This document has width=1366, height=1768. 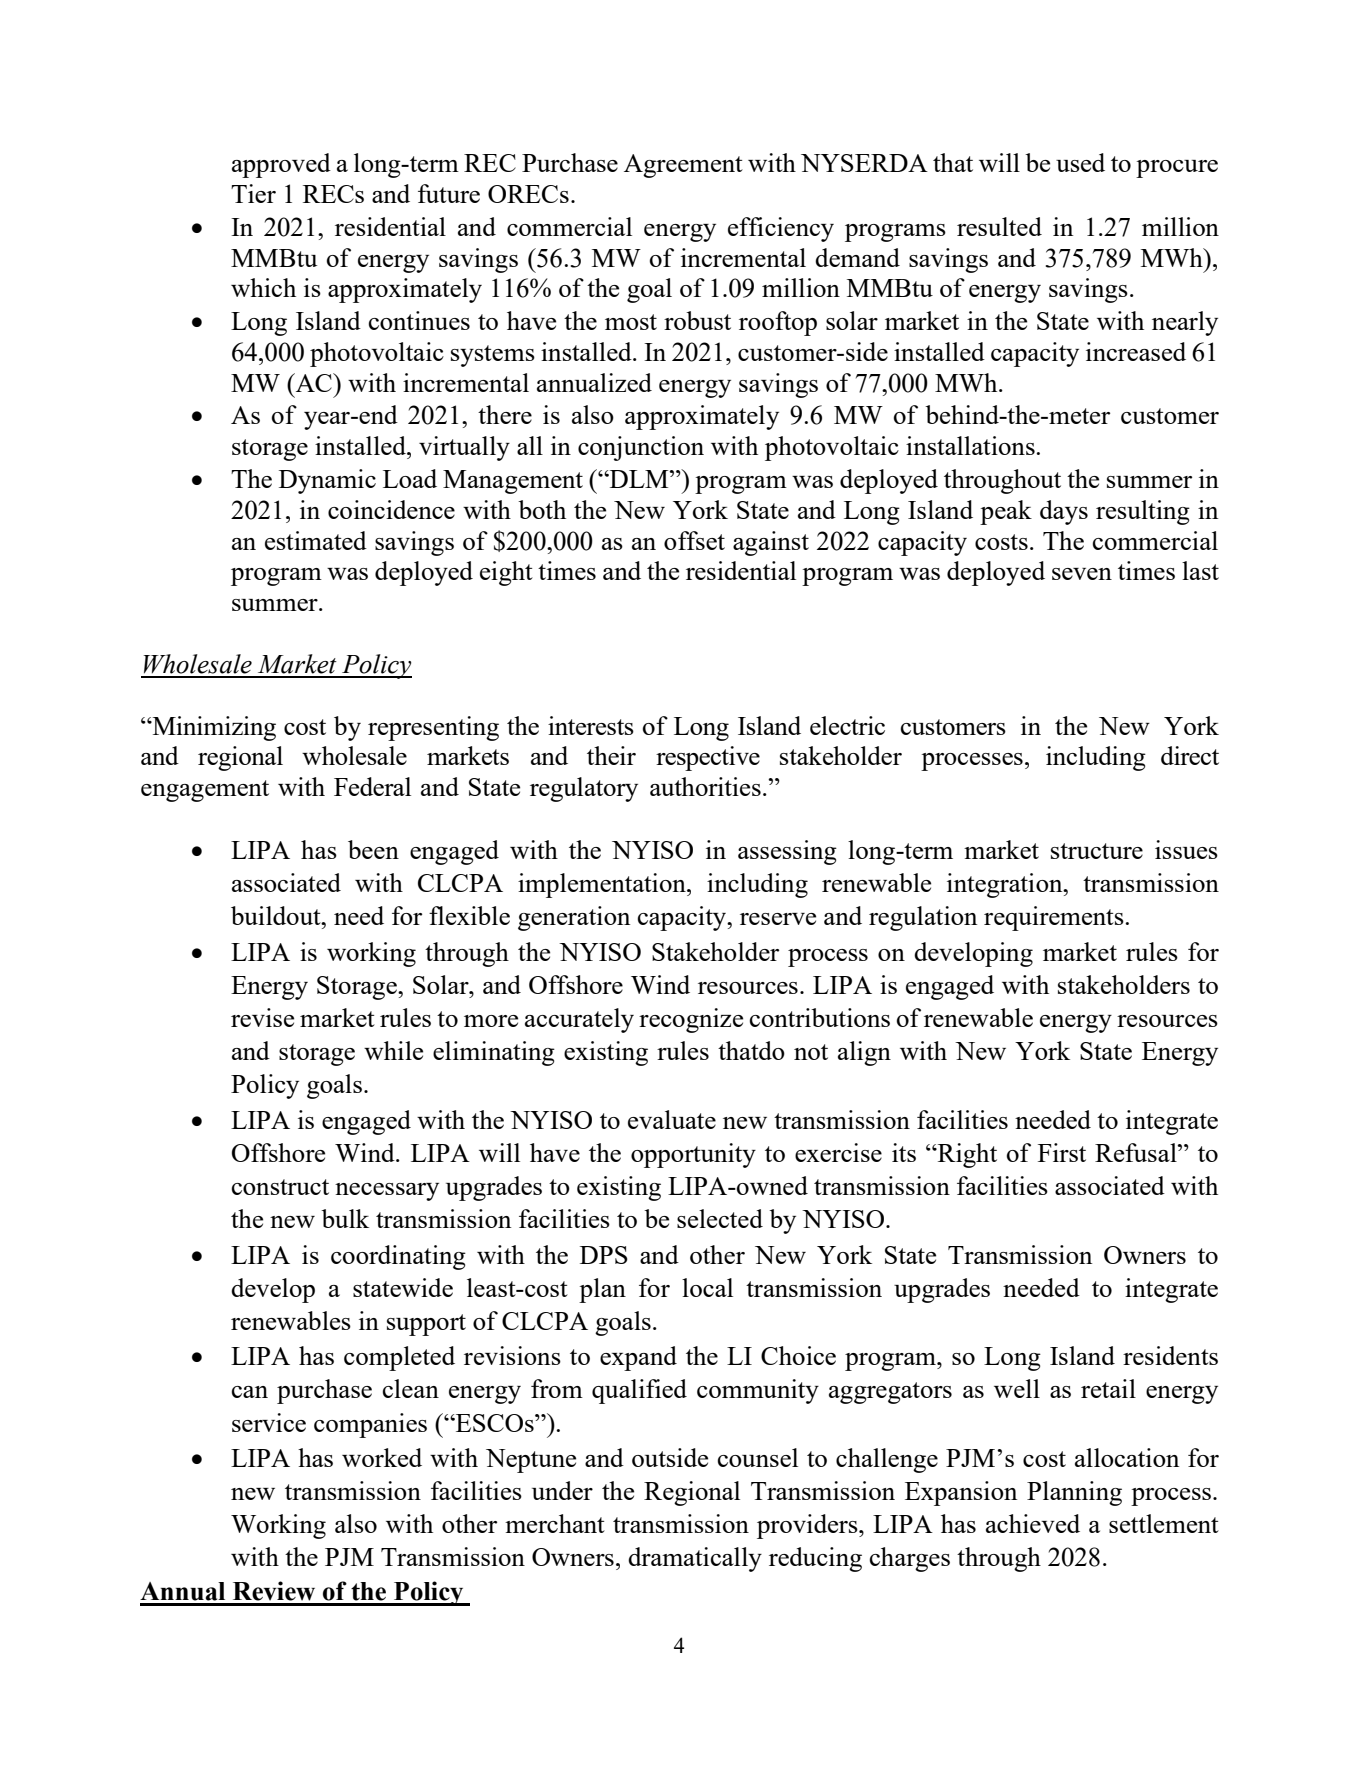 I want to click on assessing, so click(x=787, y=852).
